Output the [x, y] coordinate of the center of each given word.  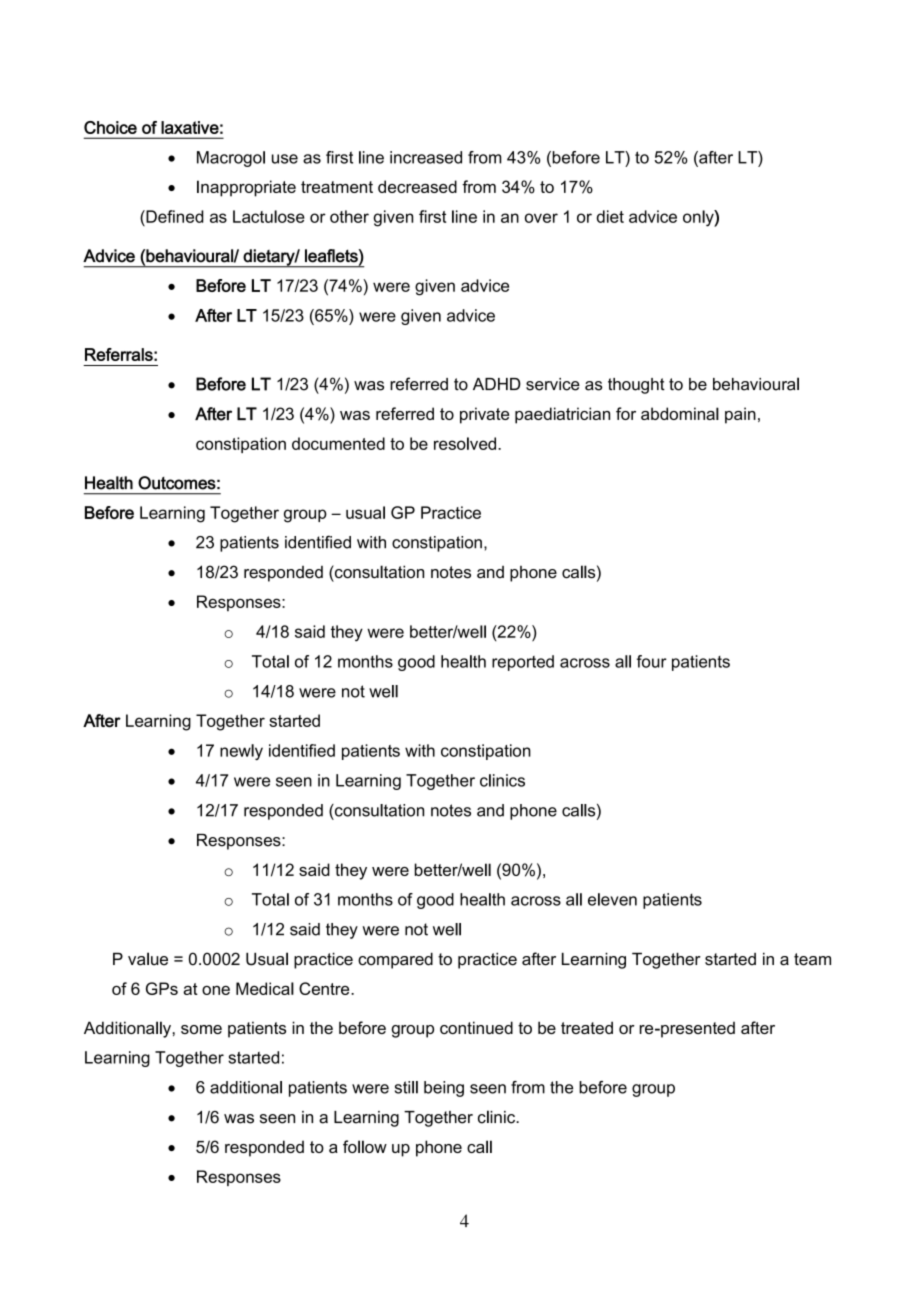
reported [523, 663]
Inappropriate [246, 188]
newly [241, 752]
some [201, 1029]
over [541, 218]
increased [426, 157]
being [444, 1089]
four [652, 661]
